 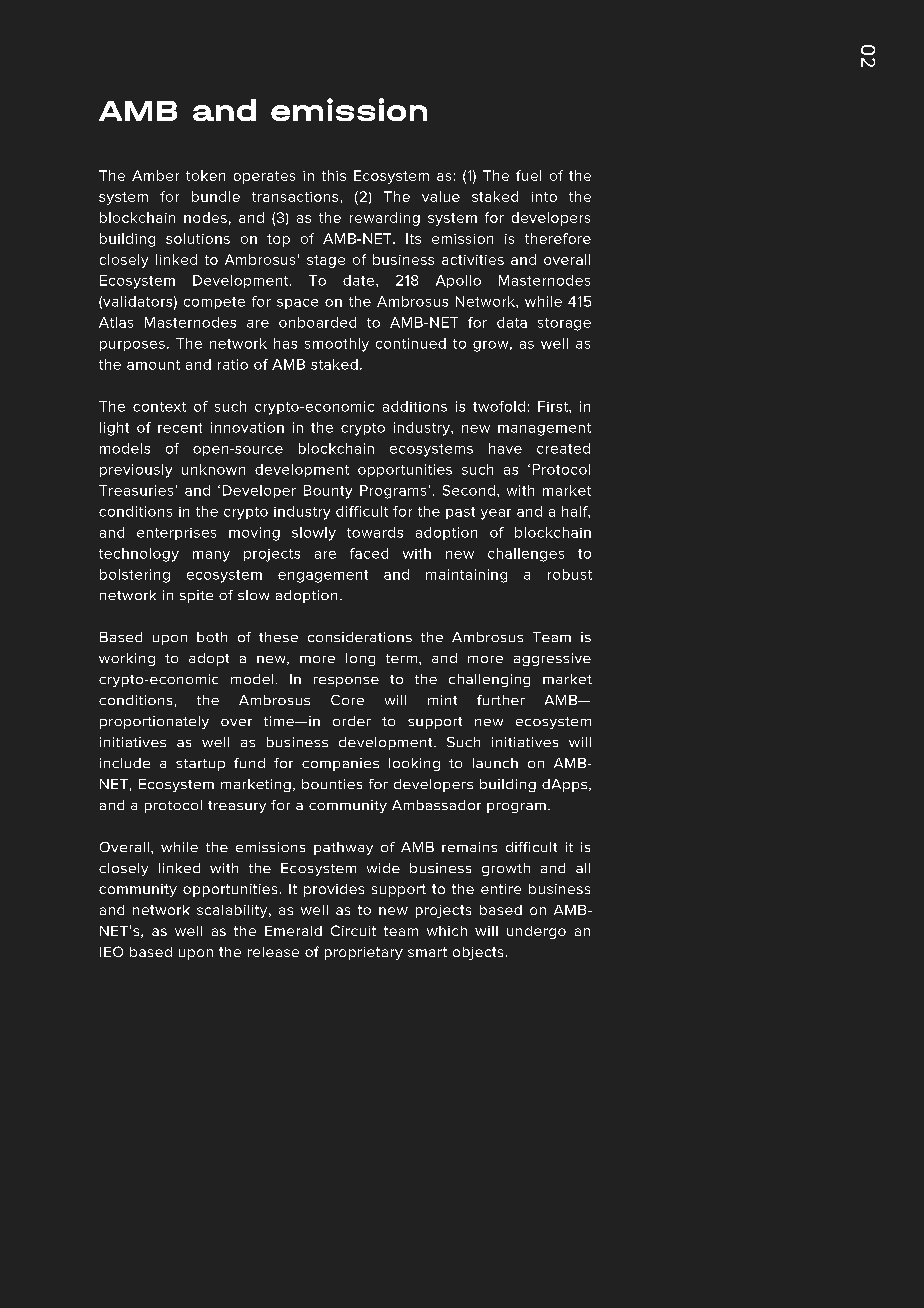 What do you see at coordinates (111, 951) in the screenshot?
I see `IEO` at bounding box center [111, 951].
